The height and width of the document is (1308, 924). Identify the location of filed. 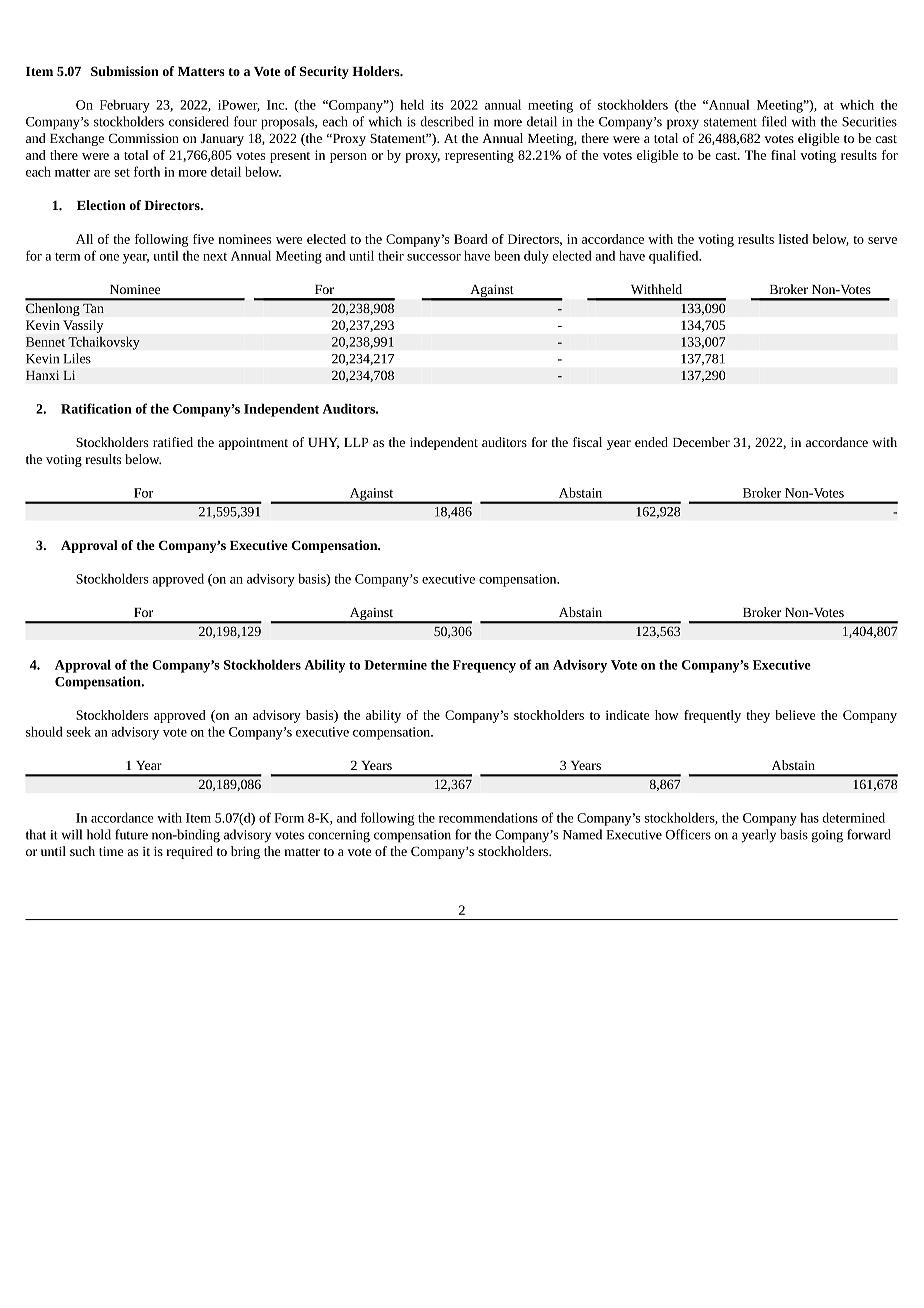
(774, 121).
